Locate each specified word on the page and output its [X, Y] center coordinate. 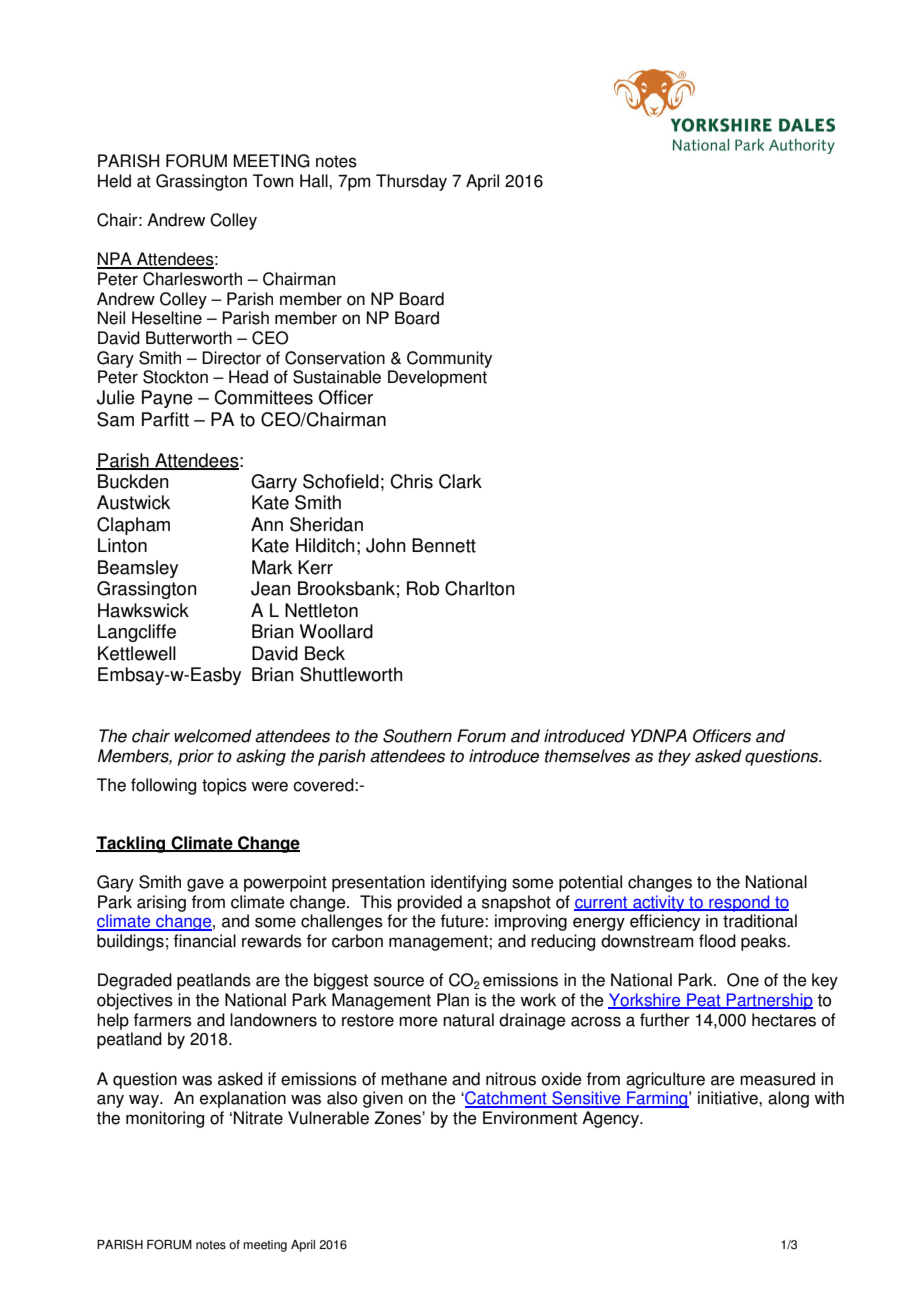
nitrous [511, 1079]
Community [449, 359]
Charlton [480, 588]
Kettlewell [137, 653]
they [674, 757]
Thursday [411, 182]
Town [273, 181]
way [145, 1101]
